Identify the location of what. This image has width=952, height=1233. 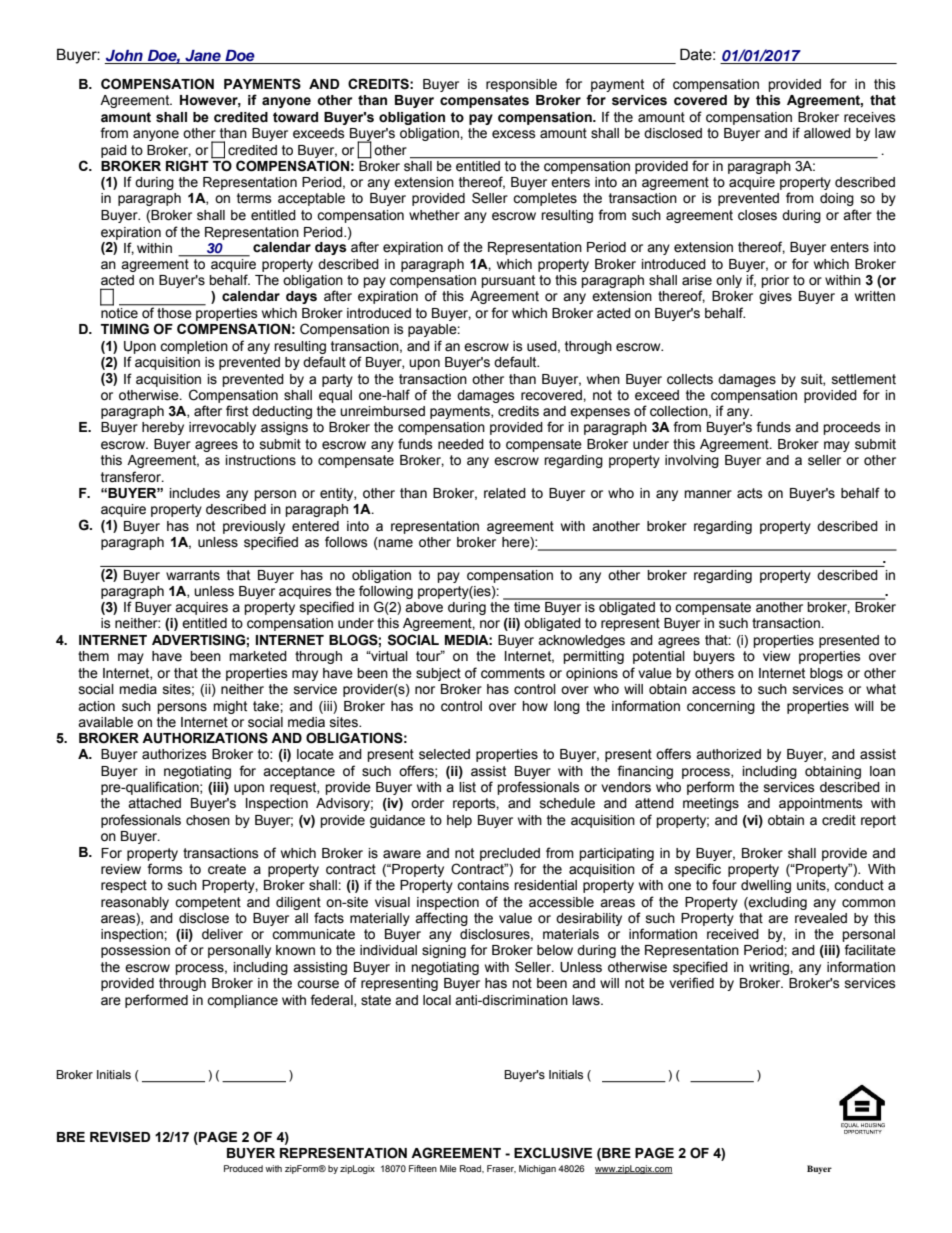
(881, 689).
